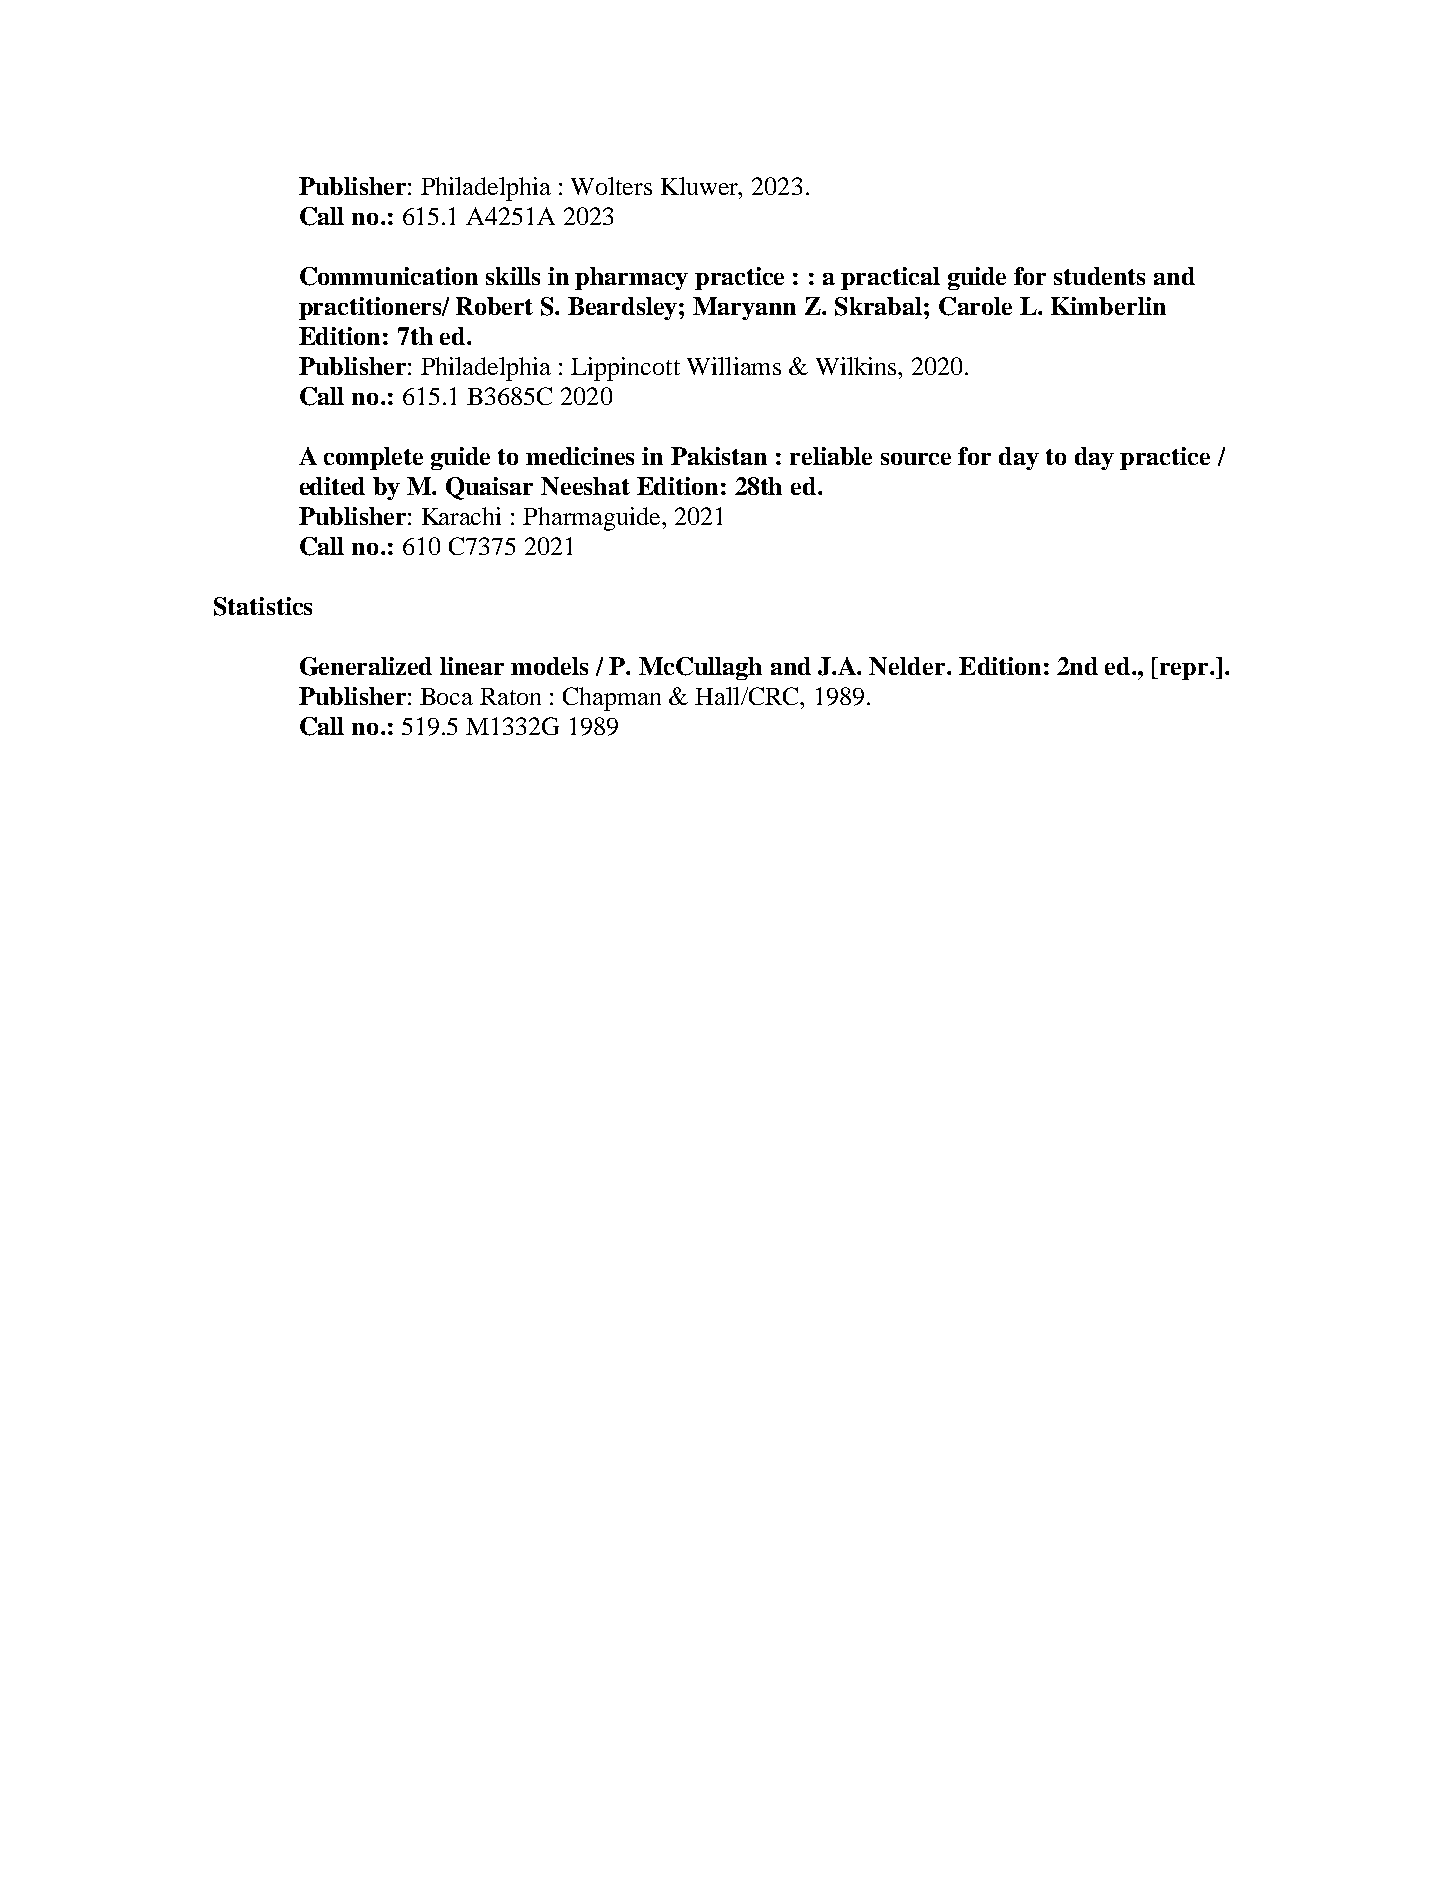 The height and width of the screenshot is (1878, 1451). Describe the element at coordinates (625, 369) in the screenshot. I see `Lippincott` at that location.
